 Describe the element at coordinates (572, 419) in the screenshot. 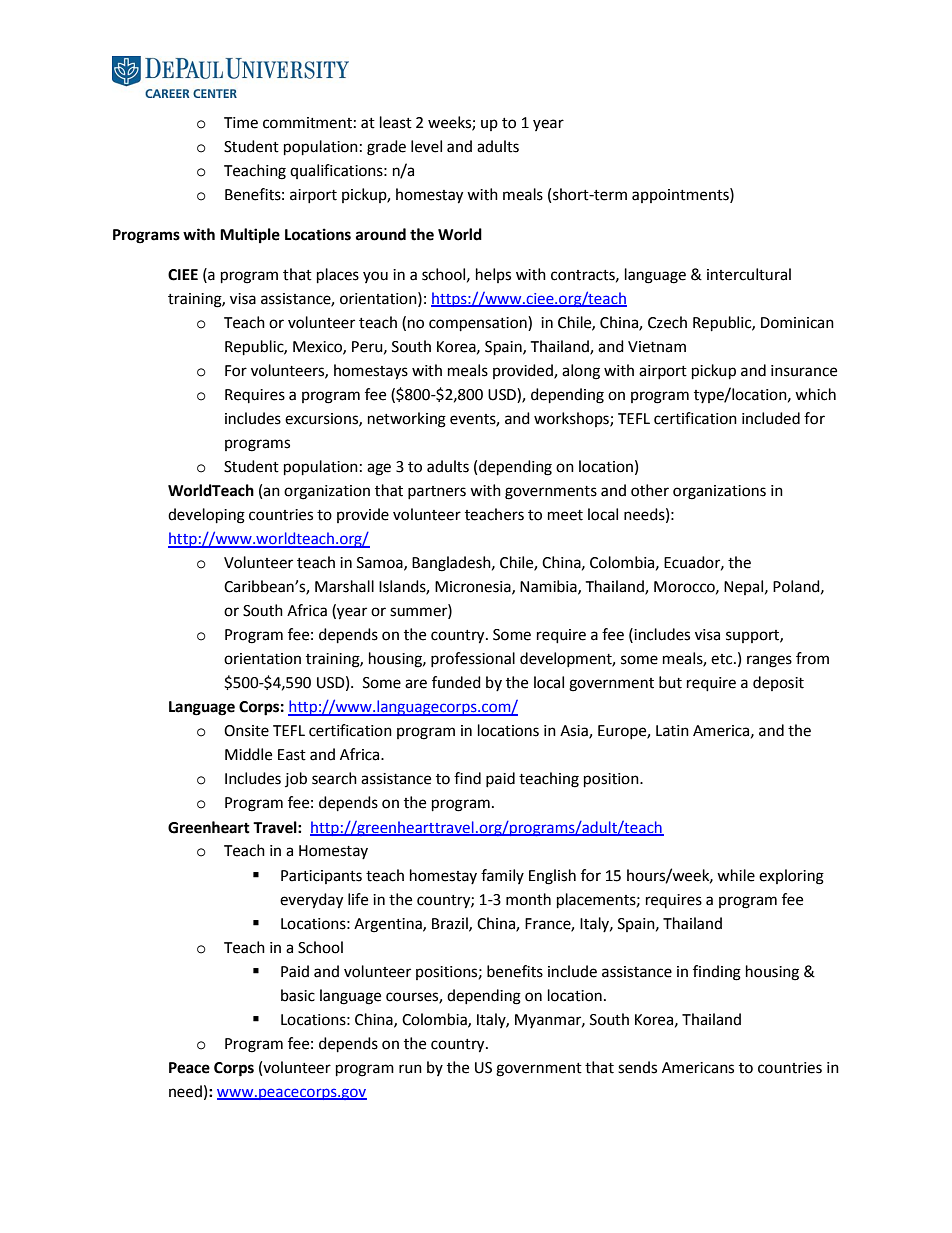

I see `workshops` at that location.
